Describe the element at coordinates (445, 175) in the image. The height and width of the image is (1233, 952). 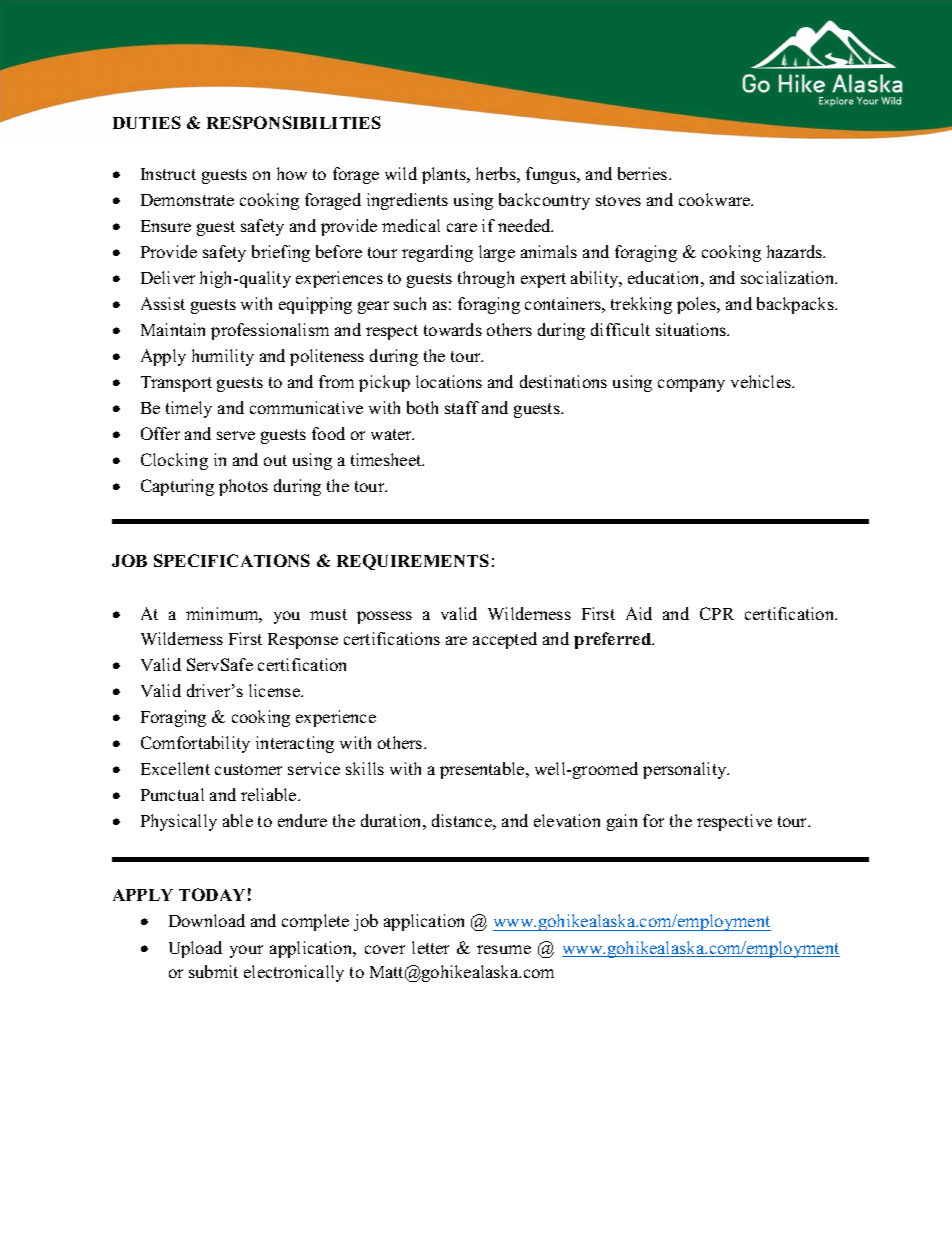
I see `plants` at that location.
